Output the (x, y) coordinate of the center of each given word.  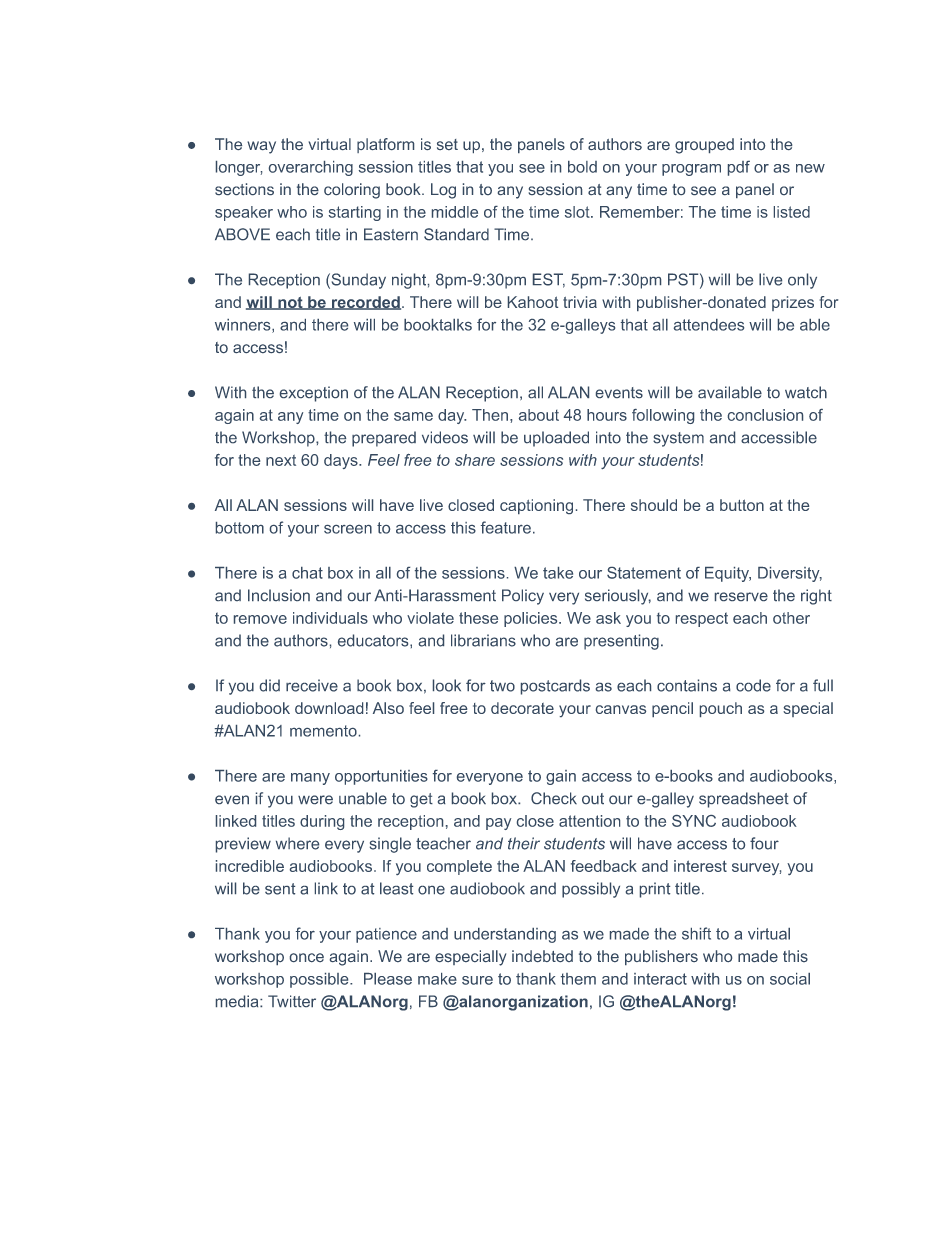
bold (582, 167)
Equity (728, 574)
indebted (542, 956)
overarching (311, 168)
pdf (739, 168)
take (558, 573)
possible (320, 980)
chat (307, 573)
